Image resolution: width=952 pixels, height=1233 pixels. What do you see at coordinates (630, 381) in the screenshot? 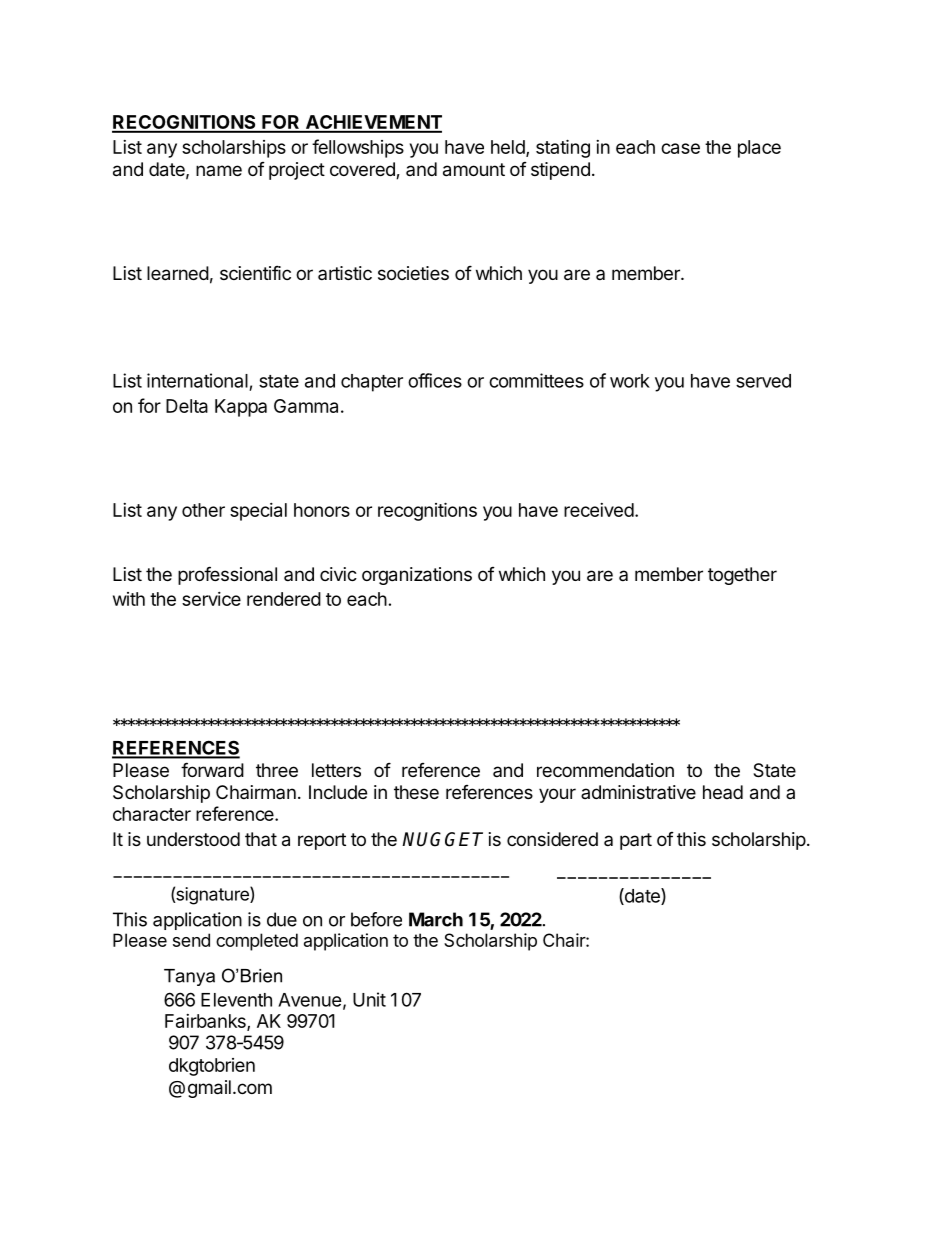
I see `work` at bounding box center [630, 381].
